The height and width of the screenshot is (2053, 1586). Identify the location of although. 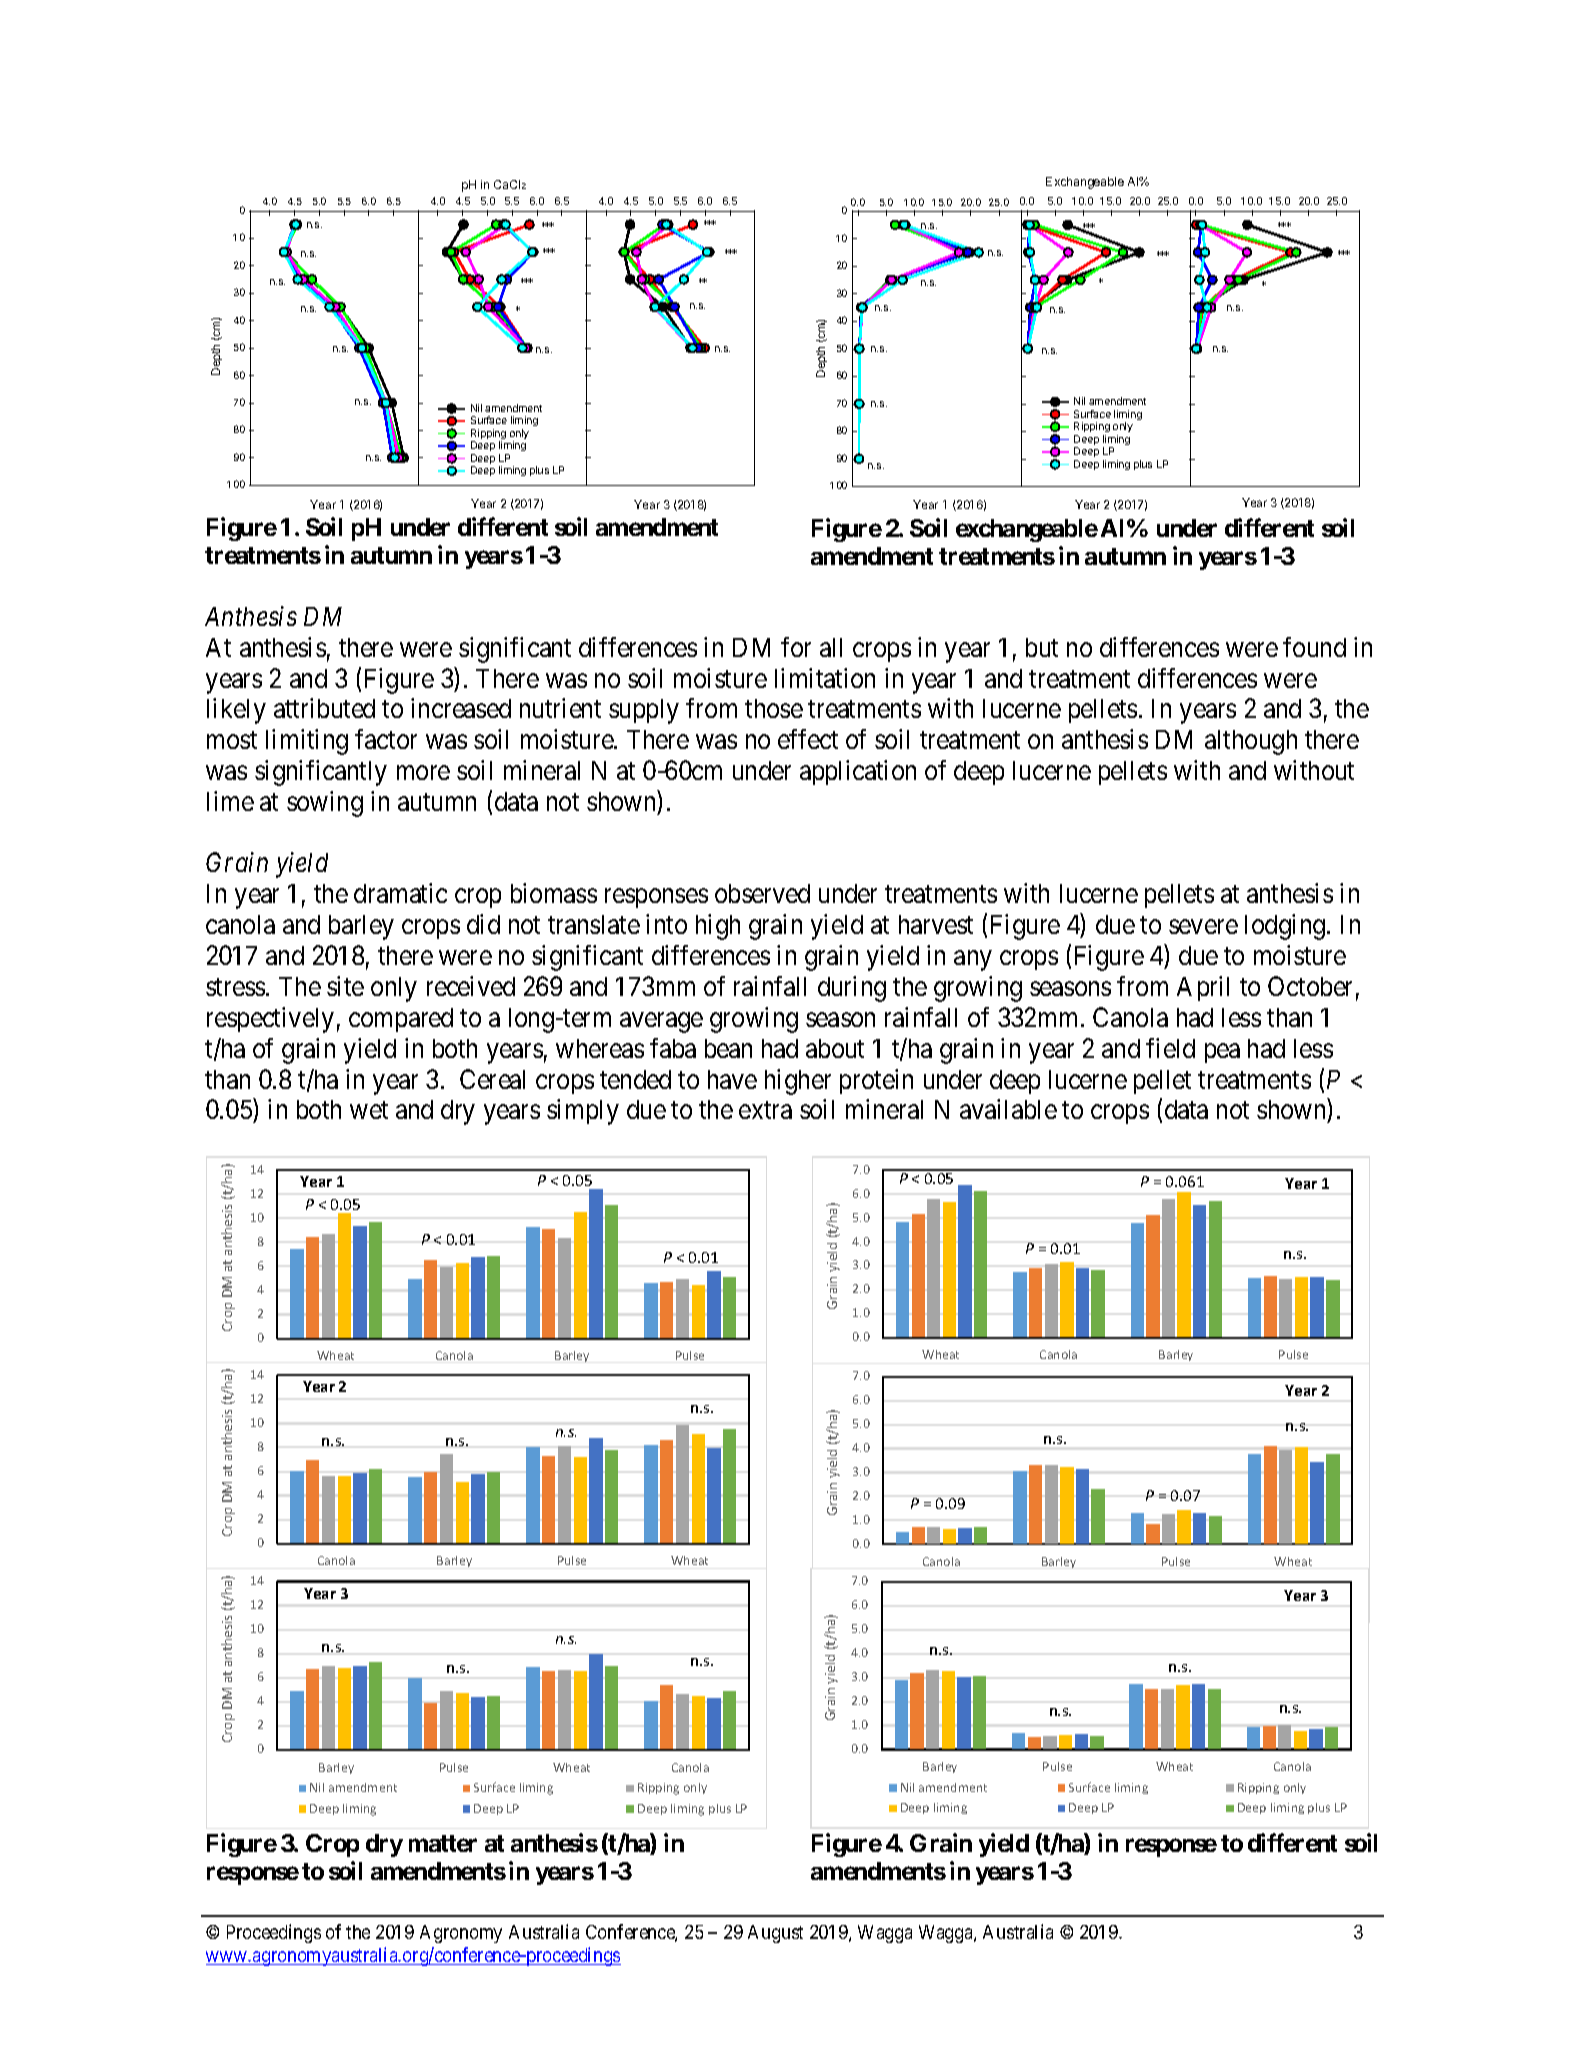
(1251, 742).
